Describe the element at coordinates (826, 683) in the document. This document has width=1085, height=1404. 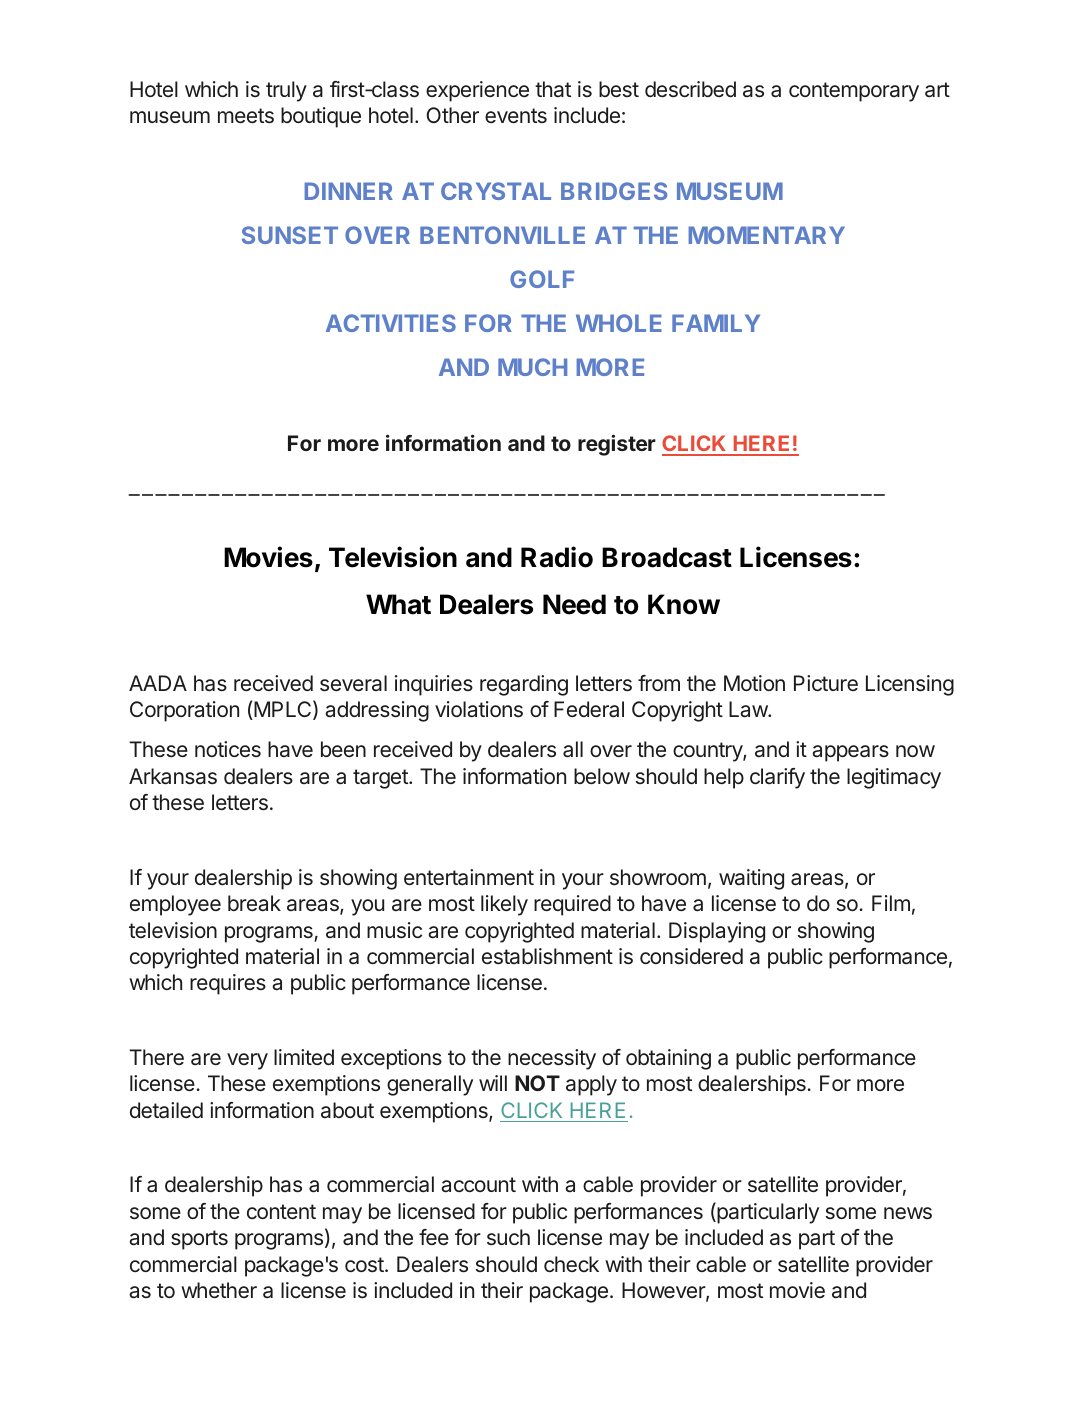
I see `Picture` at that location.
